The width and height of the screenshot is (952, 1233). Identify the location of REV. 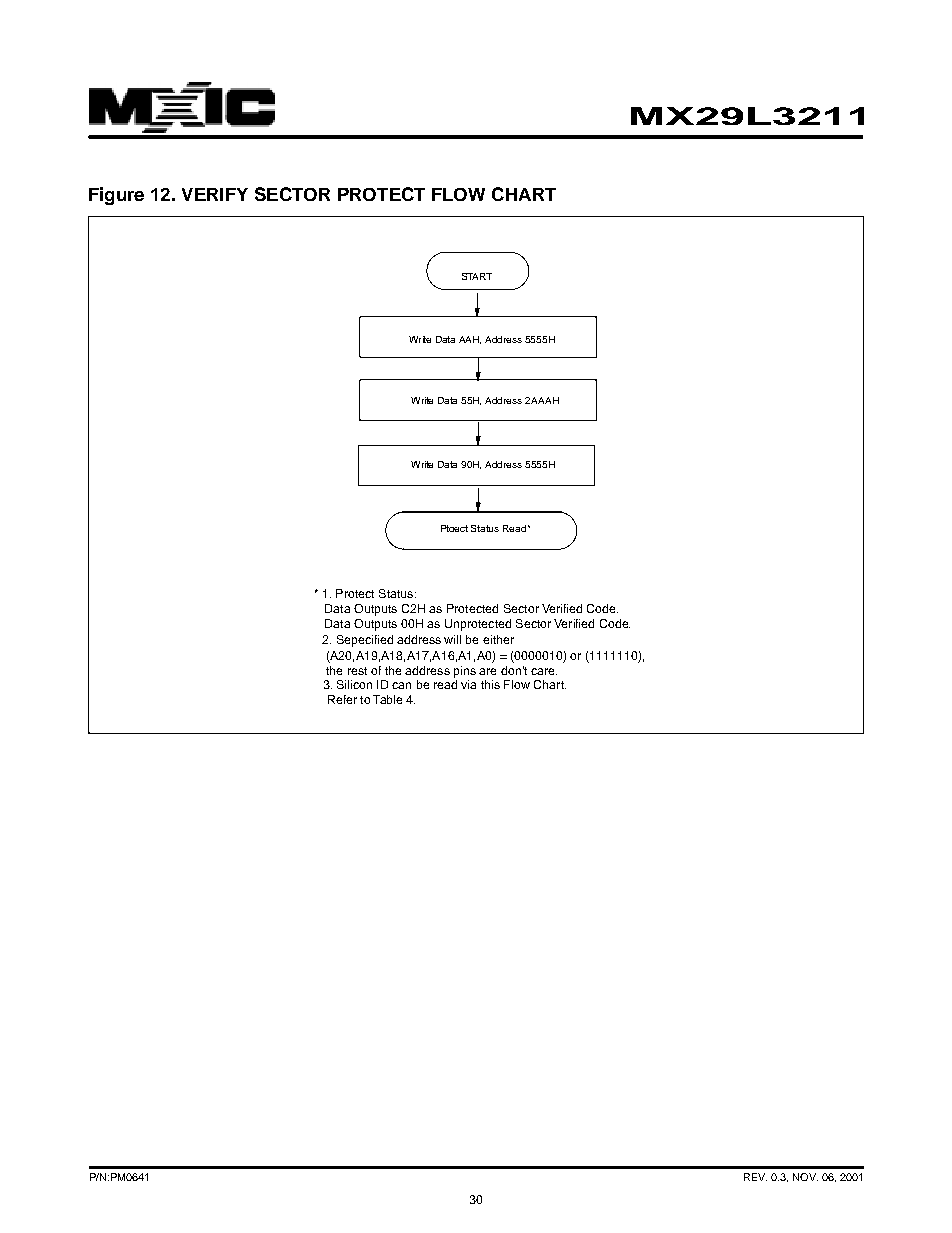
(755, 1177).
